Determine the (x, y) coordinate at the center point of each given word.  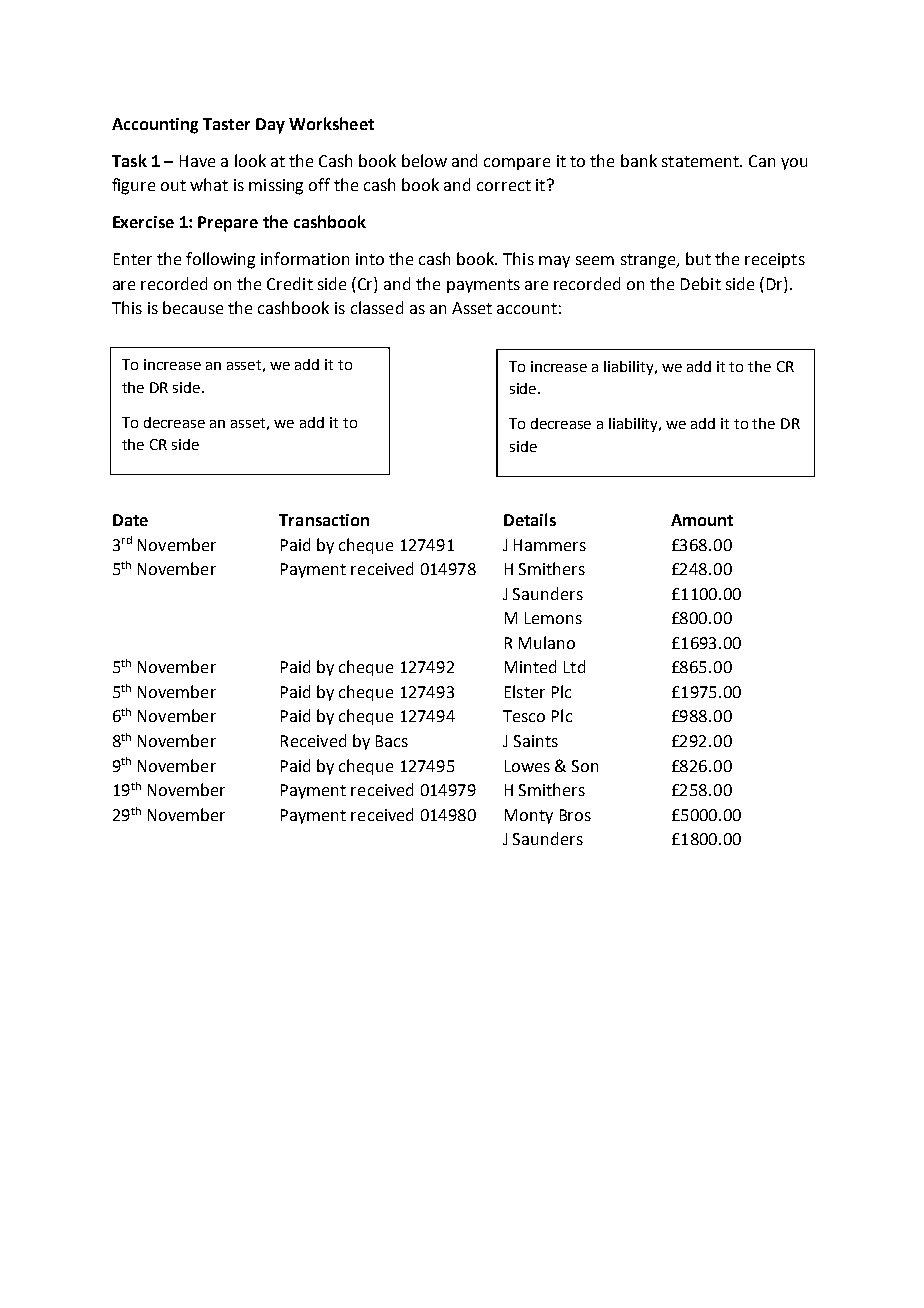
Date (130, 520)
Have (197, 161)
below (424, 160)
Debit (701, 283)
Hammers (550, 545)
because (193, 307)
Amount (702, 520)
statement (701, 161)
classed (377, 307)
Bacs (392, 741)
